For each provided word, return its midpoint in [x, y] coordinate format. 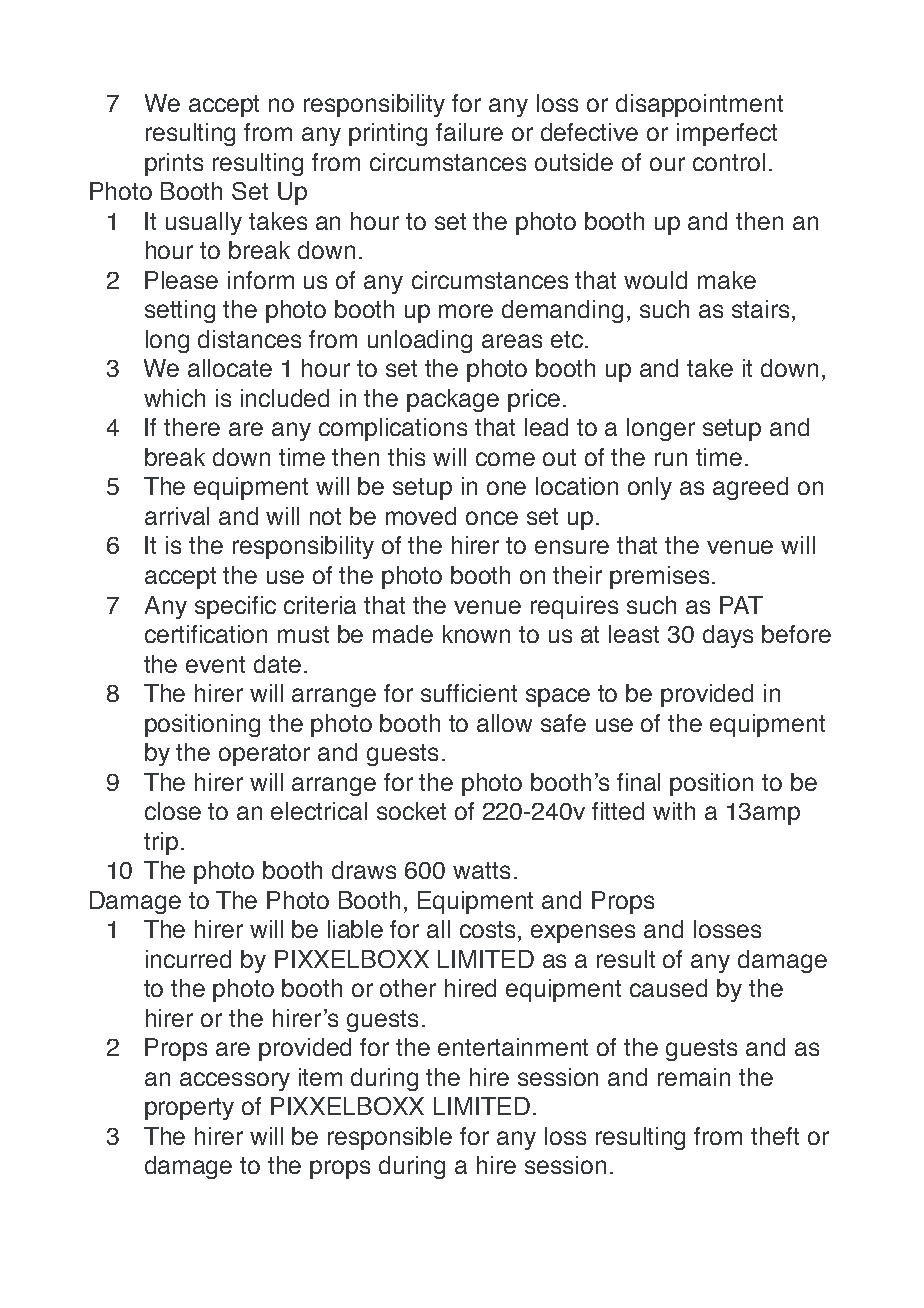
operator [264, 755]
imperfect [727, 134]
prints [174, 164]
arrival [177, 516]
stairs [760, 309]
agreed [750, 488]
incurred [188, 959]
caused [668, 988]
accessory [235, 1081]
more [466, 311]
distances [249, 339]
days [728, 636]
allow [504, 723]
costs [489, 929]
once [492, 518]
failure [469, 132]
